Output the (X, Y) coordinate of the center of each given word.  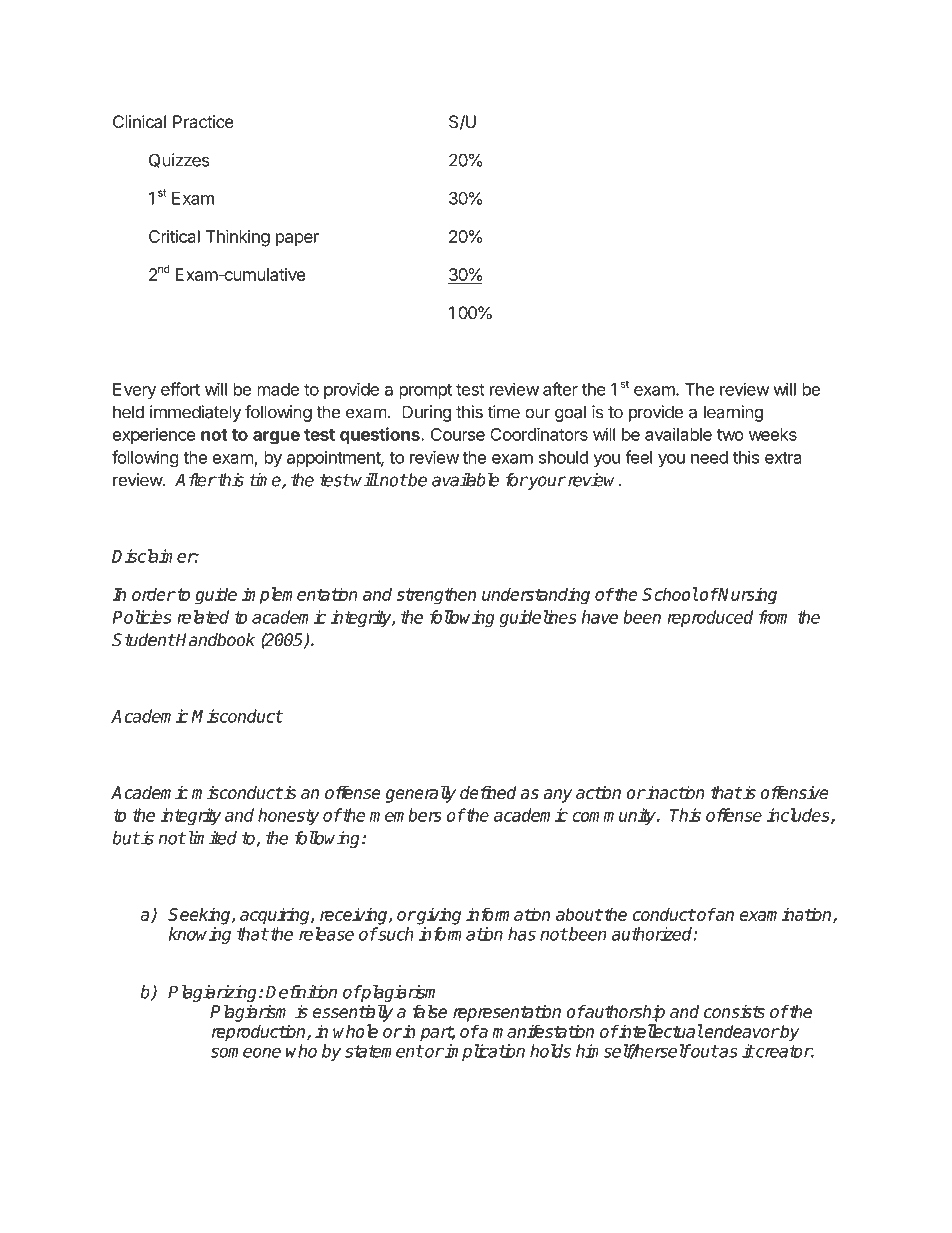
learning (733, 413)
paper (297, 240)
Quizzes (179, 160)
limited (211, 838)
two (730, 435)
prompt (425, 391)
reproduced (710, 618)
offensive (794, 792)
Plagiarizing (214, 995)
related (203, 617)
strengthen (436, 596)
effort (180, 389)
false (430, 1011)
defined (488, 792)
